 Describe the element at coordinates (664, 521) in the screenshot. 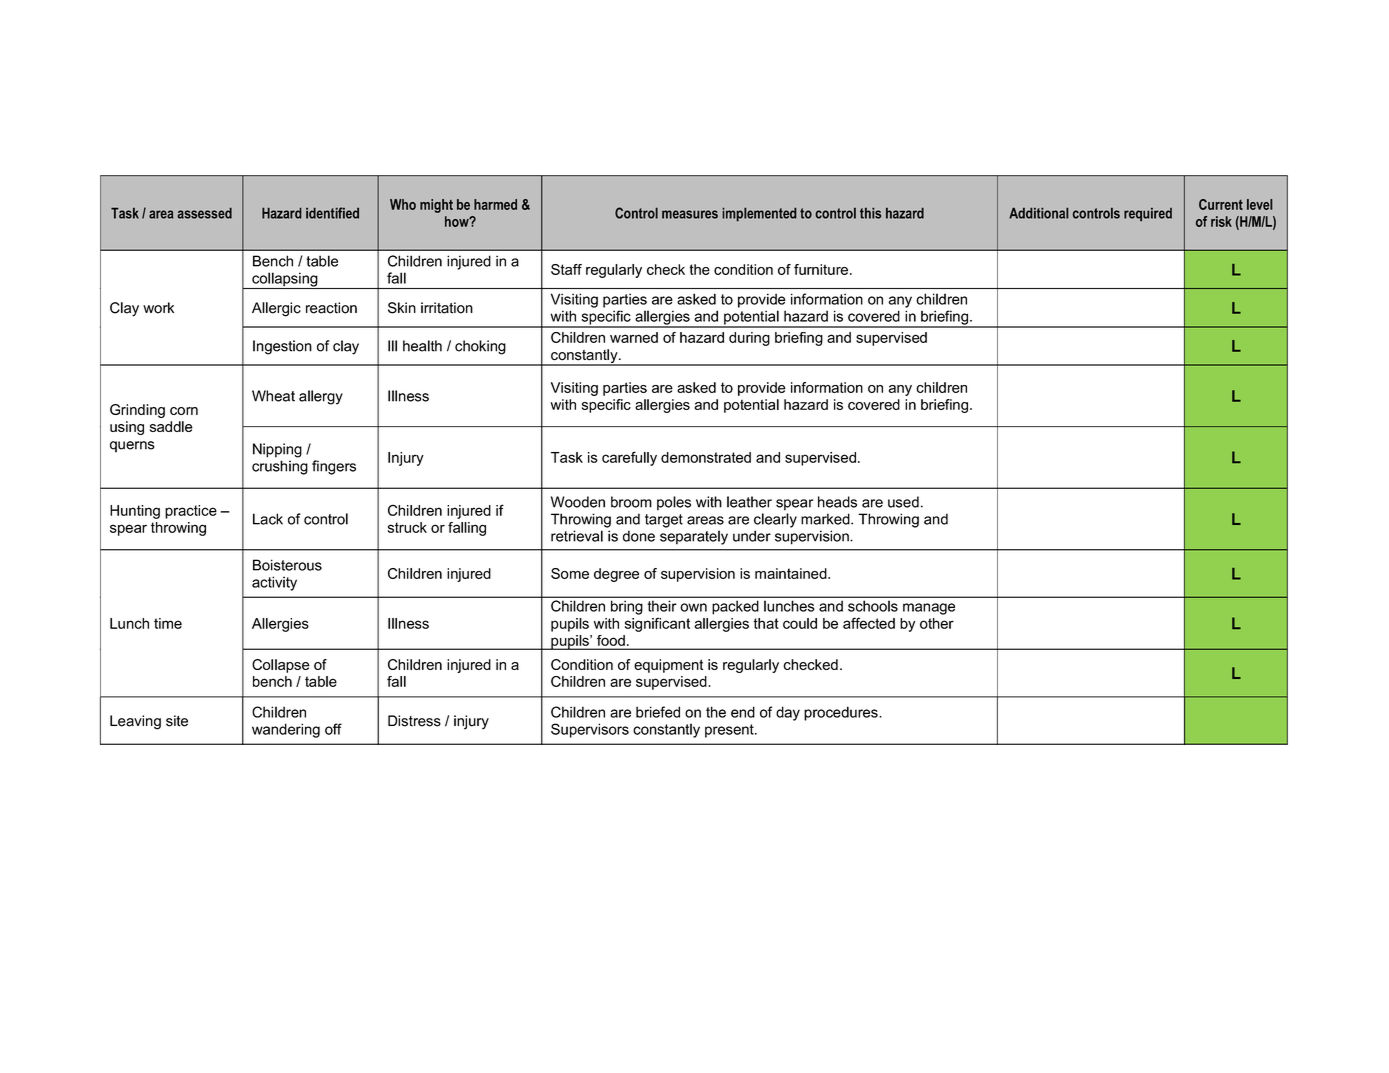

I see `target` at that location.
